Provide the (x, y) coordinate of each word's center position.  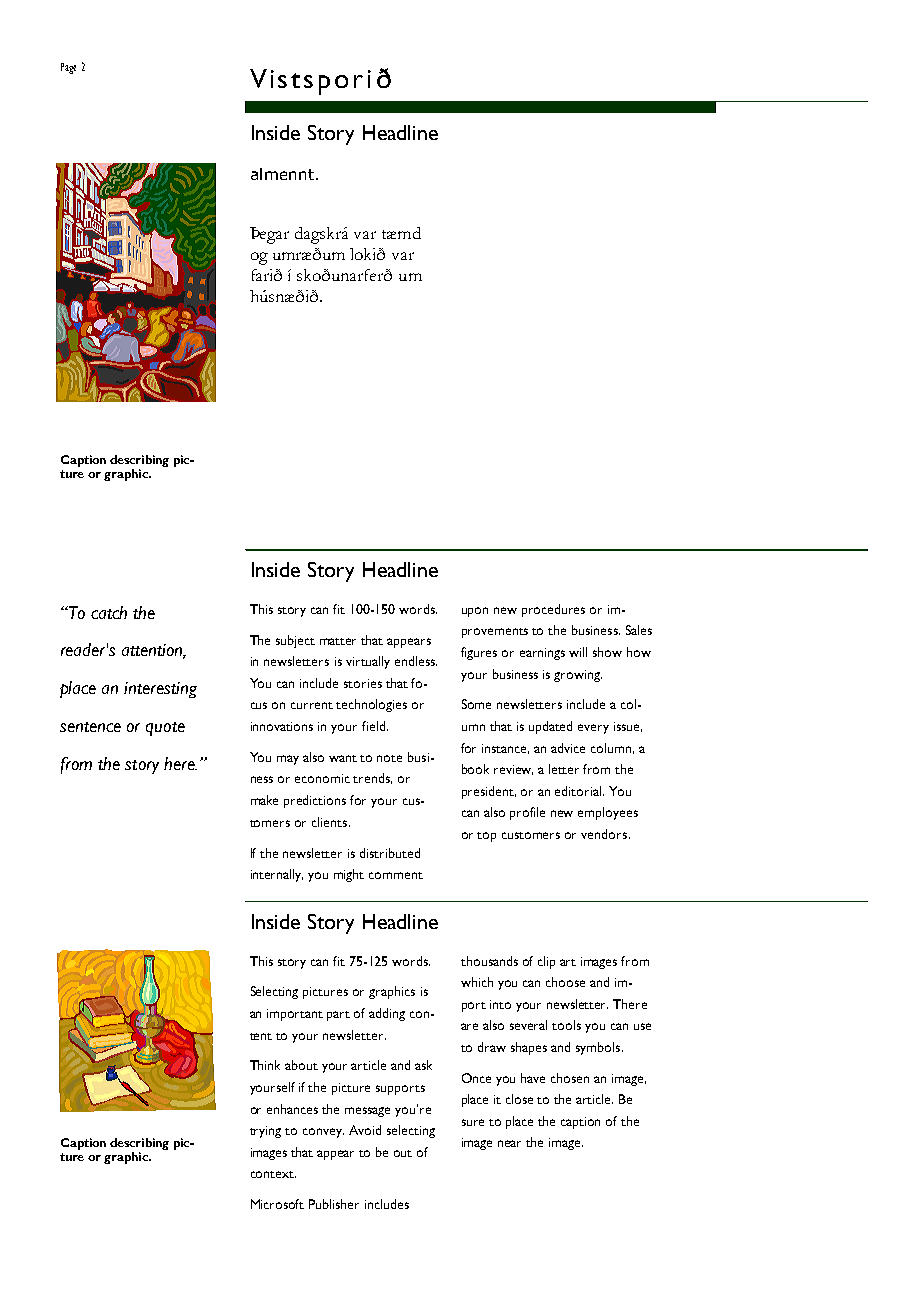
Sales (639, 630)
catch (109, 612)
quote (165, 729)
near (509, 1143)
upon (475, 612)
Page (68, 68)
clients (329, 822)
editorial (579, 791)
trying (265, 1132)
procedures (553, 610)
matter (338, 641)
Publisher (334, 1204)
